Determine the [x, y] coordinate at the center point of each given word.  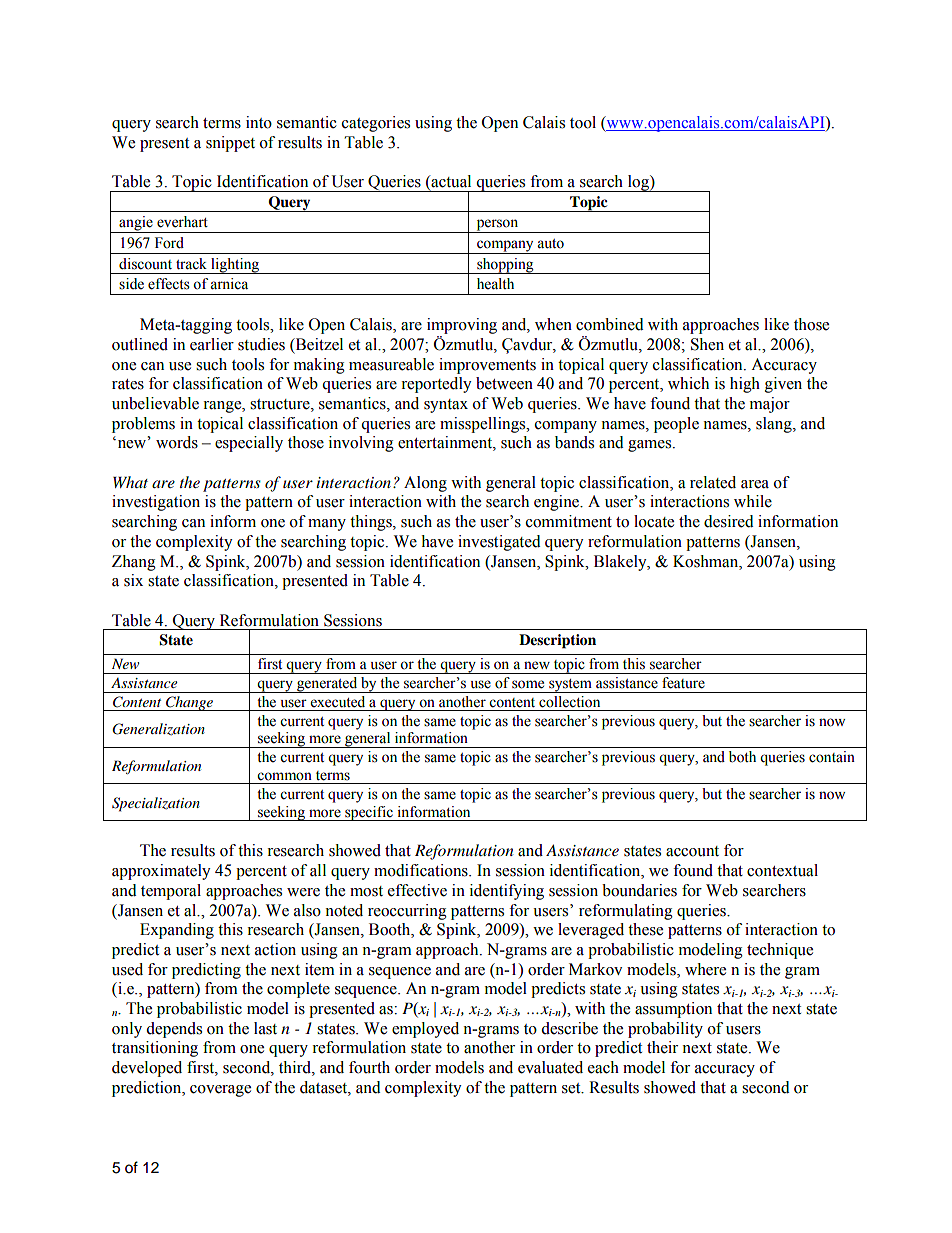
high [745, 385]
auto [550, 244]
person [497, 226]
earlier [212, 344]
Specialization [156, 804]
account [692, 851]
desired [729, 521]
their [662, 1047]
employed [425, 1030]
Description [557, 641]
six [133, 580]
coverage [220, 1091]
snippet [230, 144]
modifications [422, 870]
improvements [487, 366]
